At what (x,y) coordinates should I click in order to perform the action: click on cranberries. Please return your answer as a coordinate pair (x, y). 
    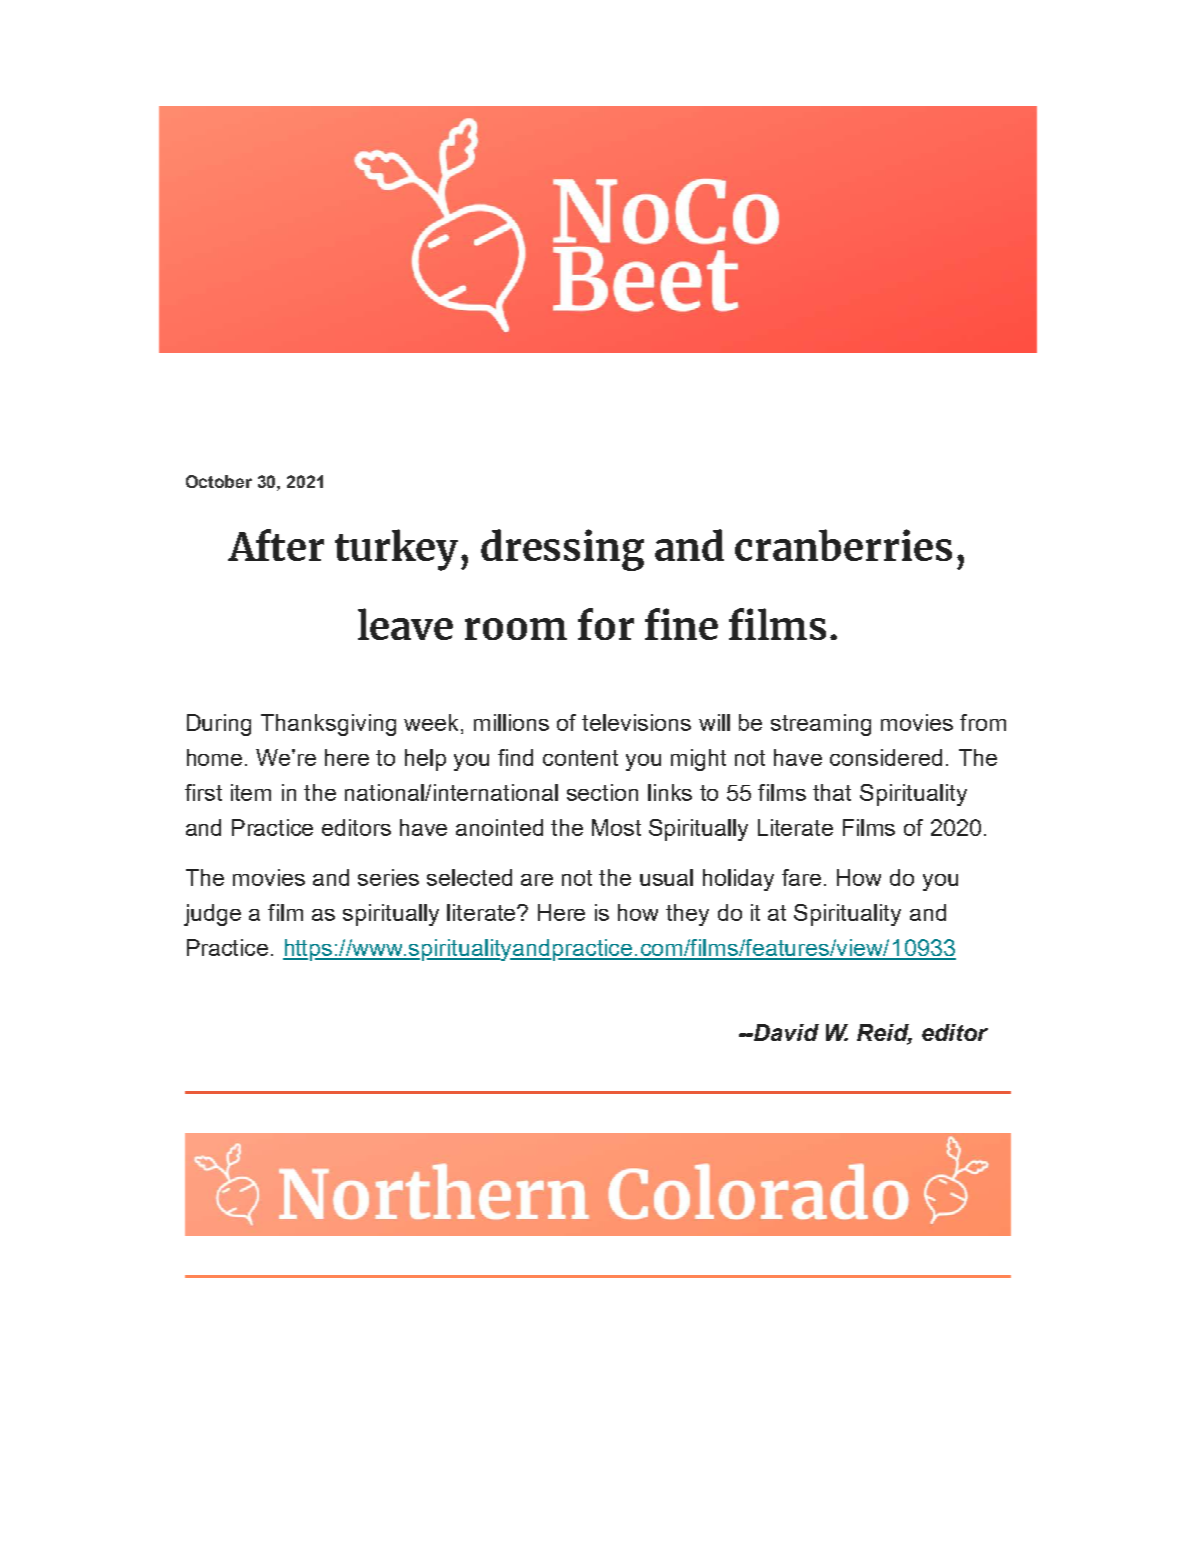
    Looking at the image, I should click on (843, 545).
